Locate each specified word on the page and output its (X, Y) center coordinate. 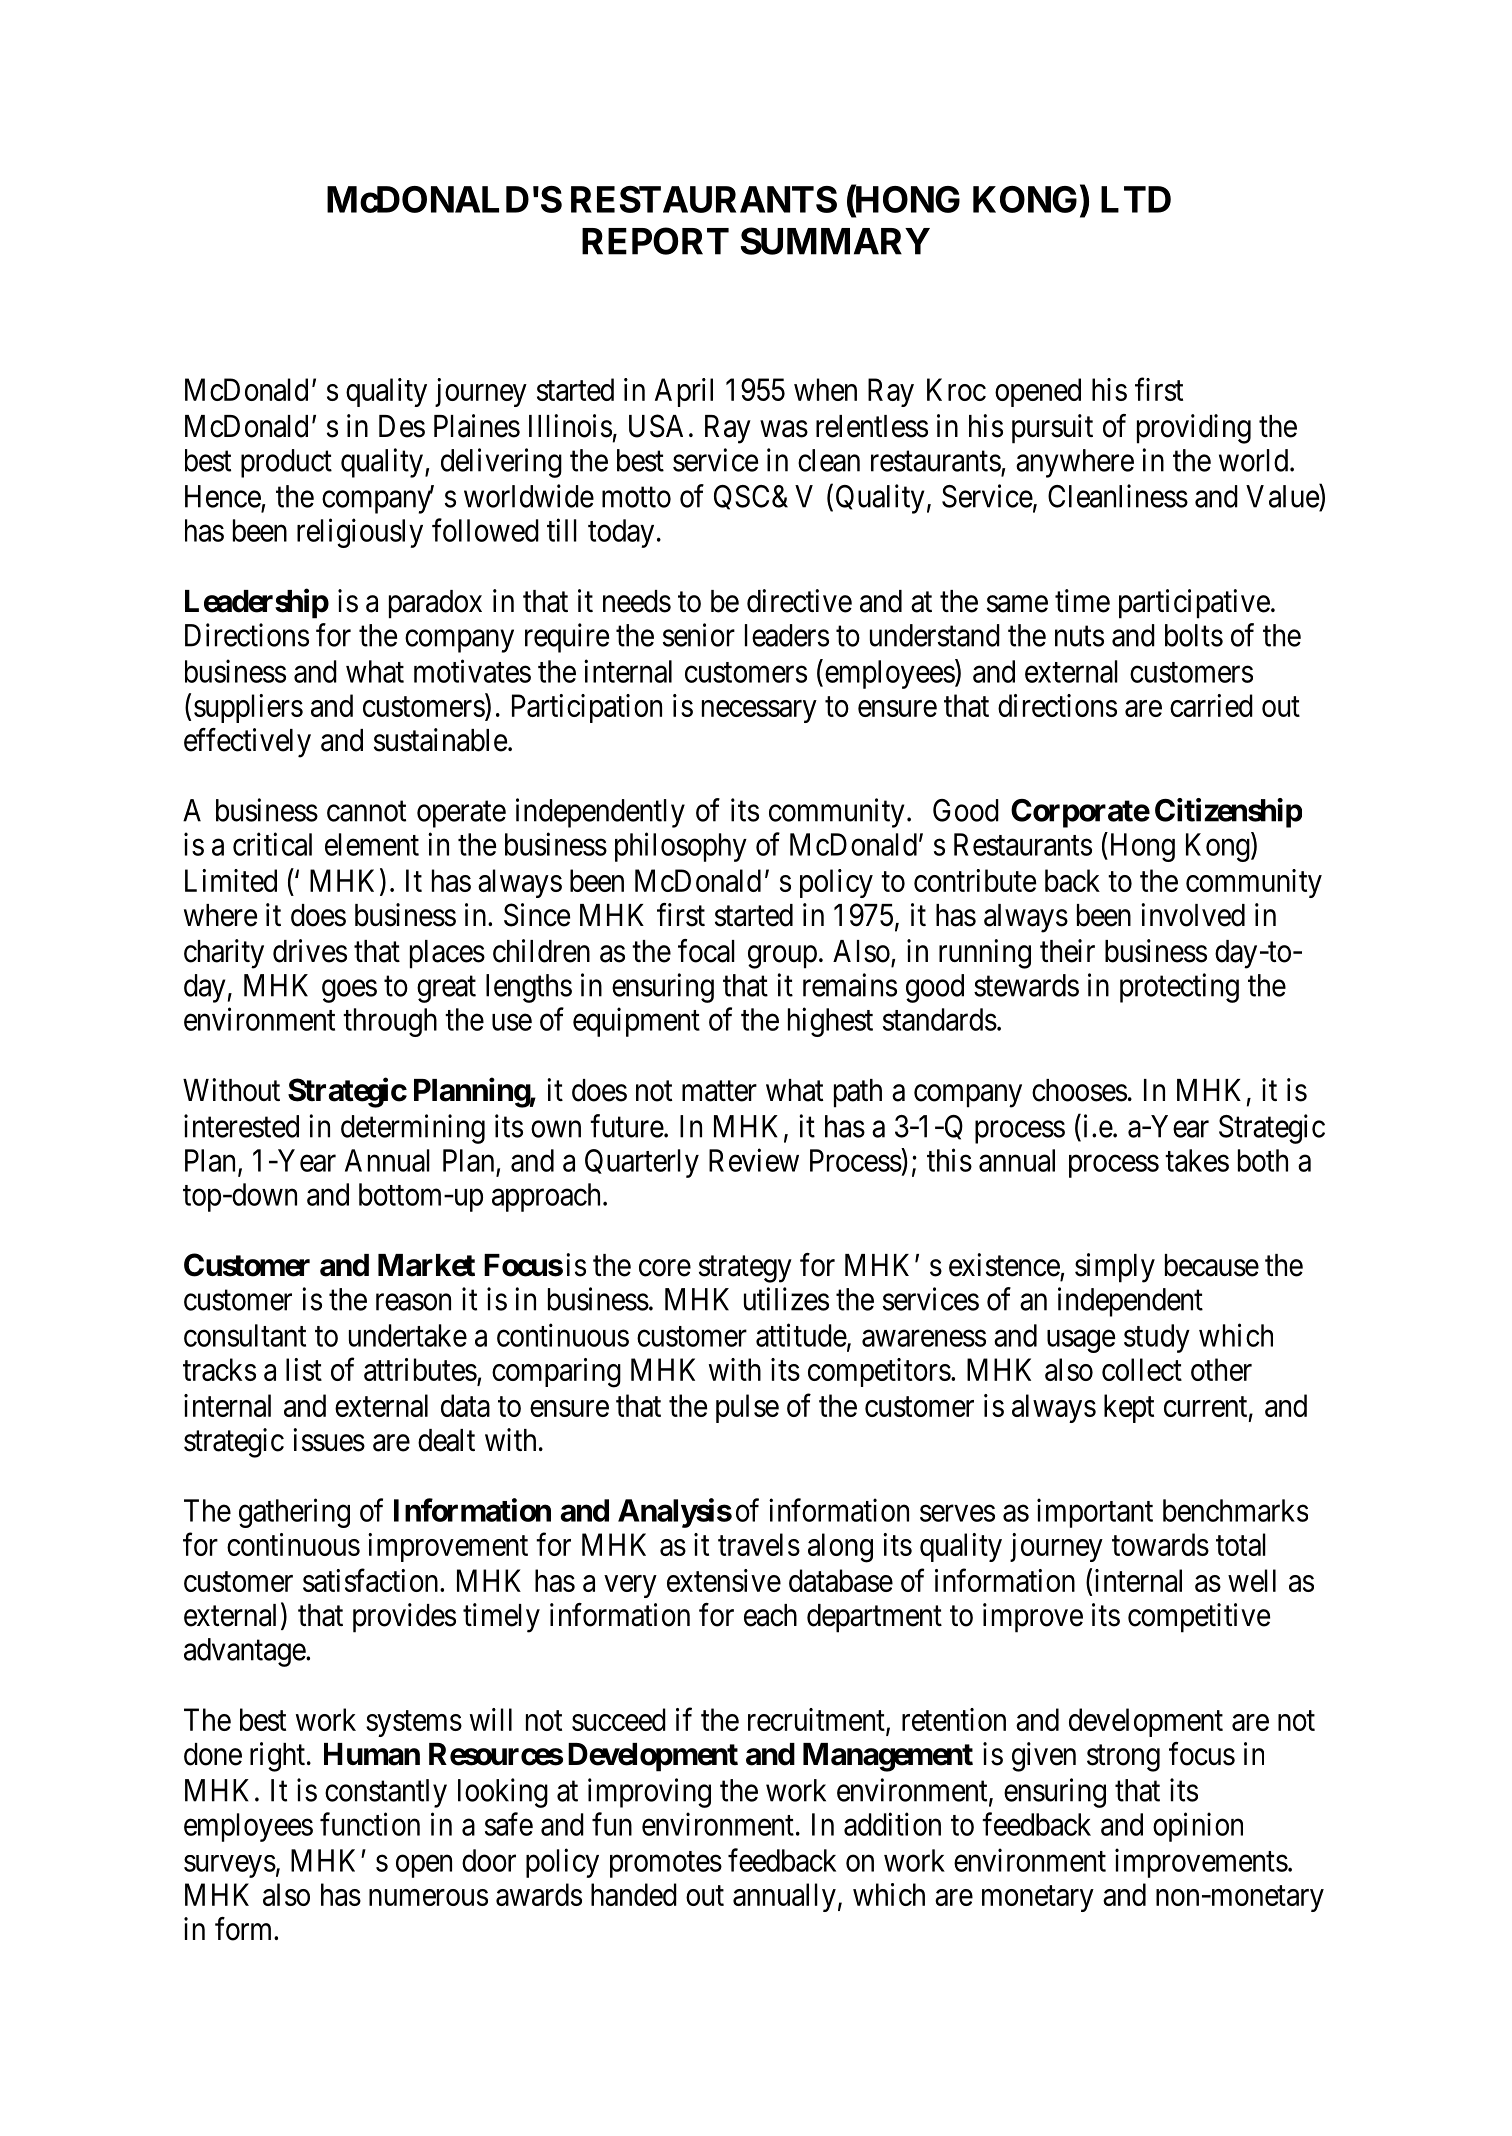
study (1157, 1338)
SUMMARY (835, 241)
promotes (666, 1864)
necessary (759, 711)
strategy (745, 1269)
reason (413, 1302)
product (286, 463)
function (370, 1824)
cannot (366, 811)
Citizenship (1228, 813)
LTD (1136, 199)
